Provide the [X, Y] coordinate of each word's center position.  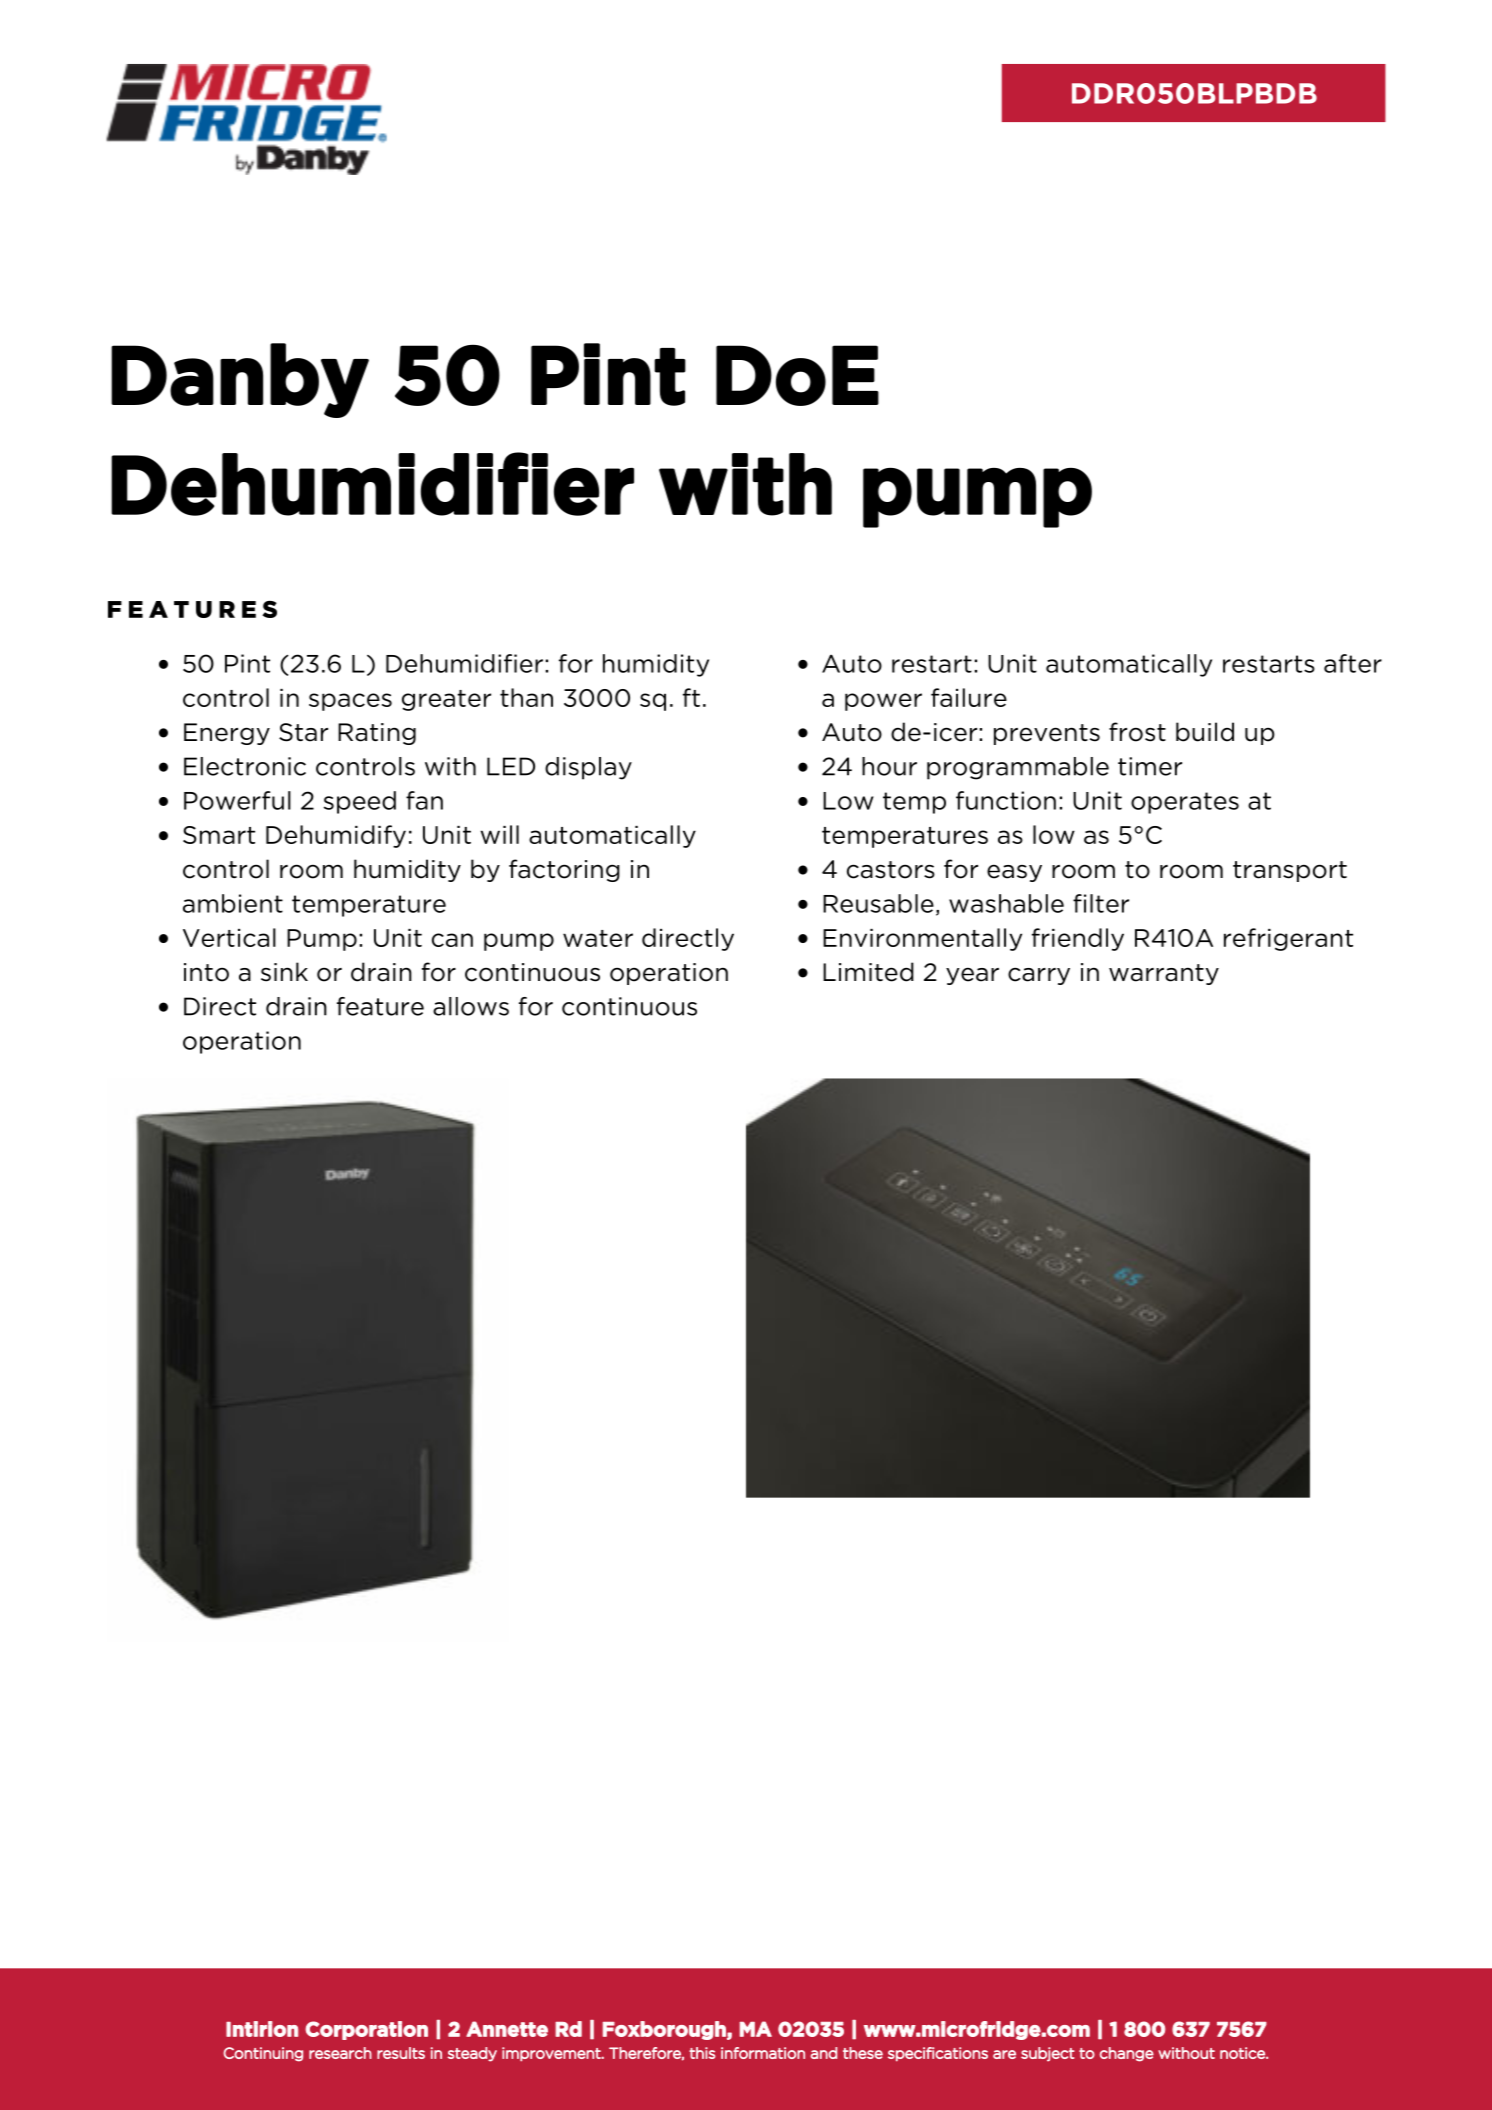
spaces [350, 702]
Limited [868, 972]
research [340, 2053]
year [972, 976]
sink [284, 972]
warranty [1164, 974]
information [763, 2053]
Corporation [366, 2030]
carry [1039, 976]
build [1205, 732]
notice [1243, 2053]
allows [471, 1006]
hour [889, 766]
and [824, 2053]
